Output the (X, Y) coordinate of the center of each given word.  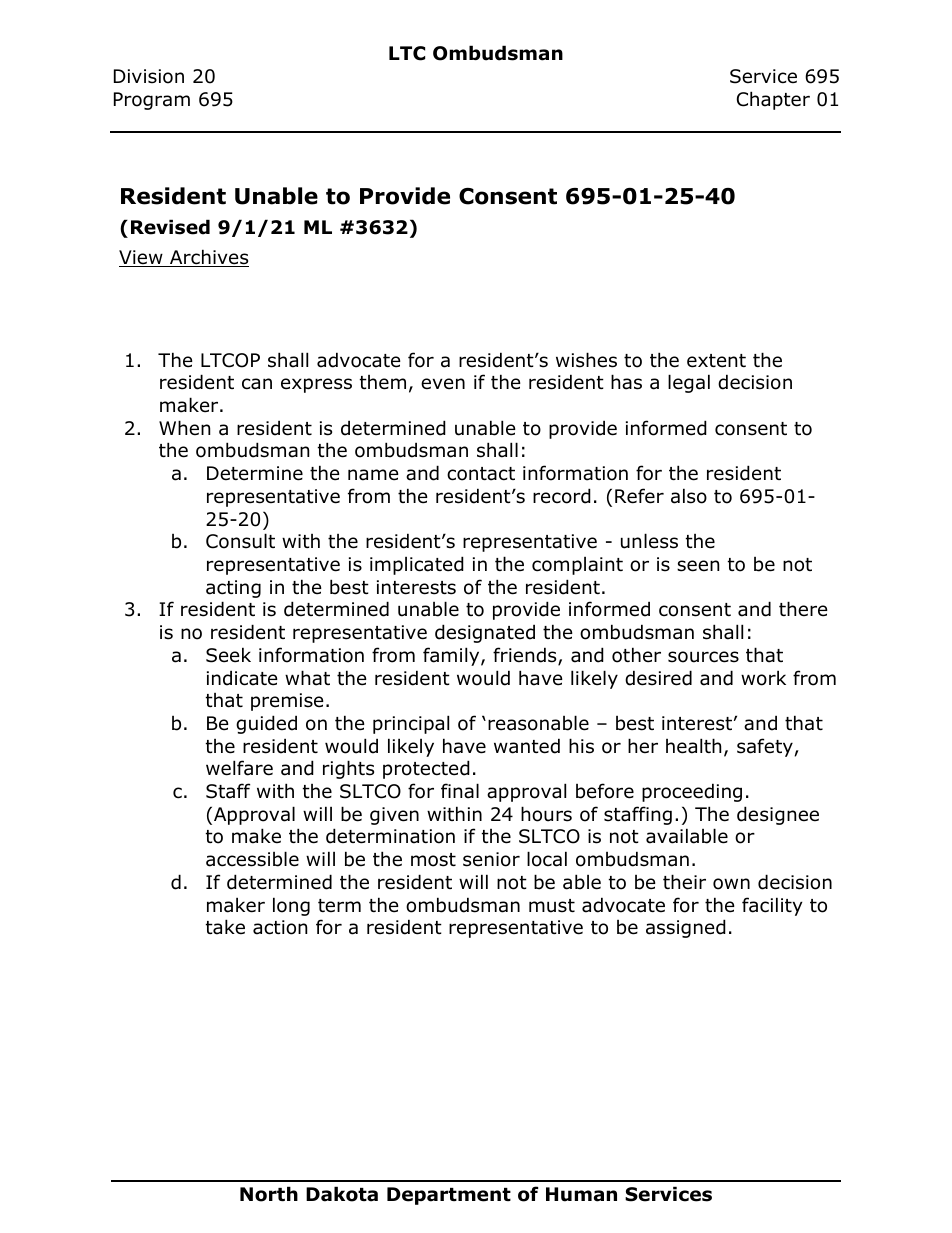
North (269, 1194)
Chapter (773, 100)
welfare (239, 768)
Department (449, 1196)
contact (481, 474)
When (184, 428)
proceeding (692, 792)
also (689, 496)
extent (716, 361)
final (460, 791)
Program (152, 101)
